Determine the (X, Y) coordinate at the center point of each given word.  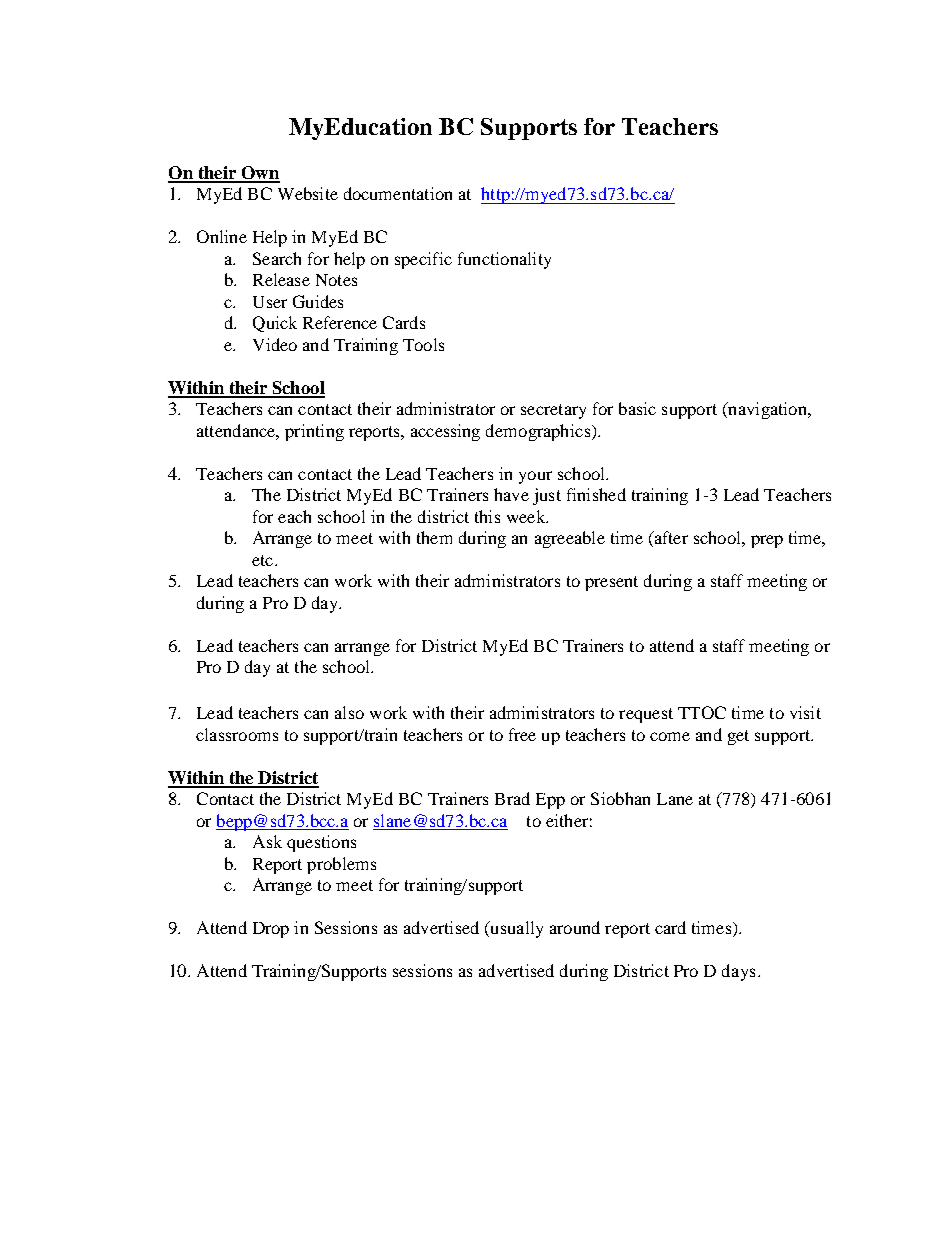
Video (275, 344)
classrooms (237, 734)
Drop (271, 930)
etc (264, 560)
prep (767, 541)
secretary (553, 411)
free (522, 734)
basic (637, 408)
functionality (504, 260)
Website (308, 193)
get (738, 737)
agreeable (570, 539)
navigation (767, 410)
